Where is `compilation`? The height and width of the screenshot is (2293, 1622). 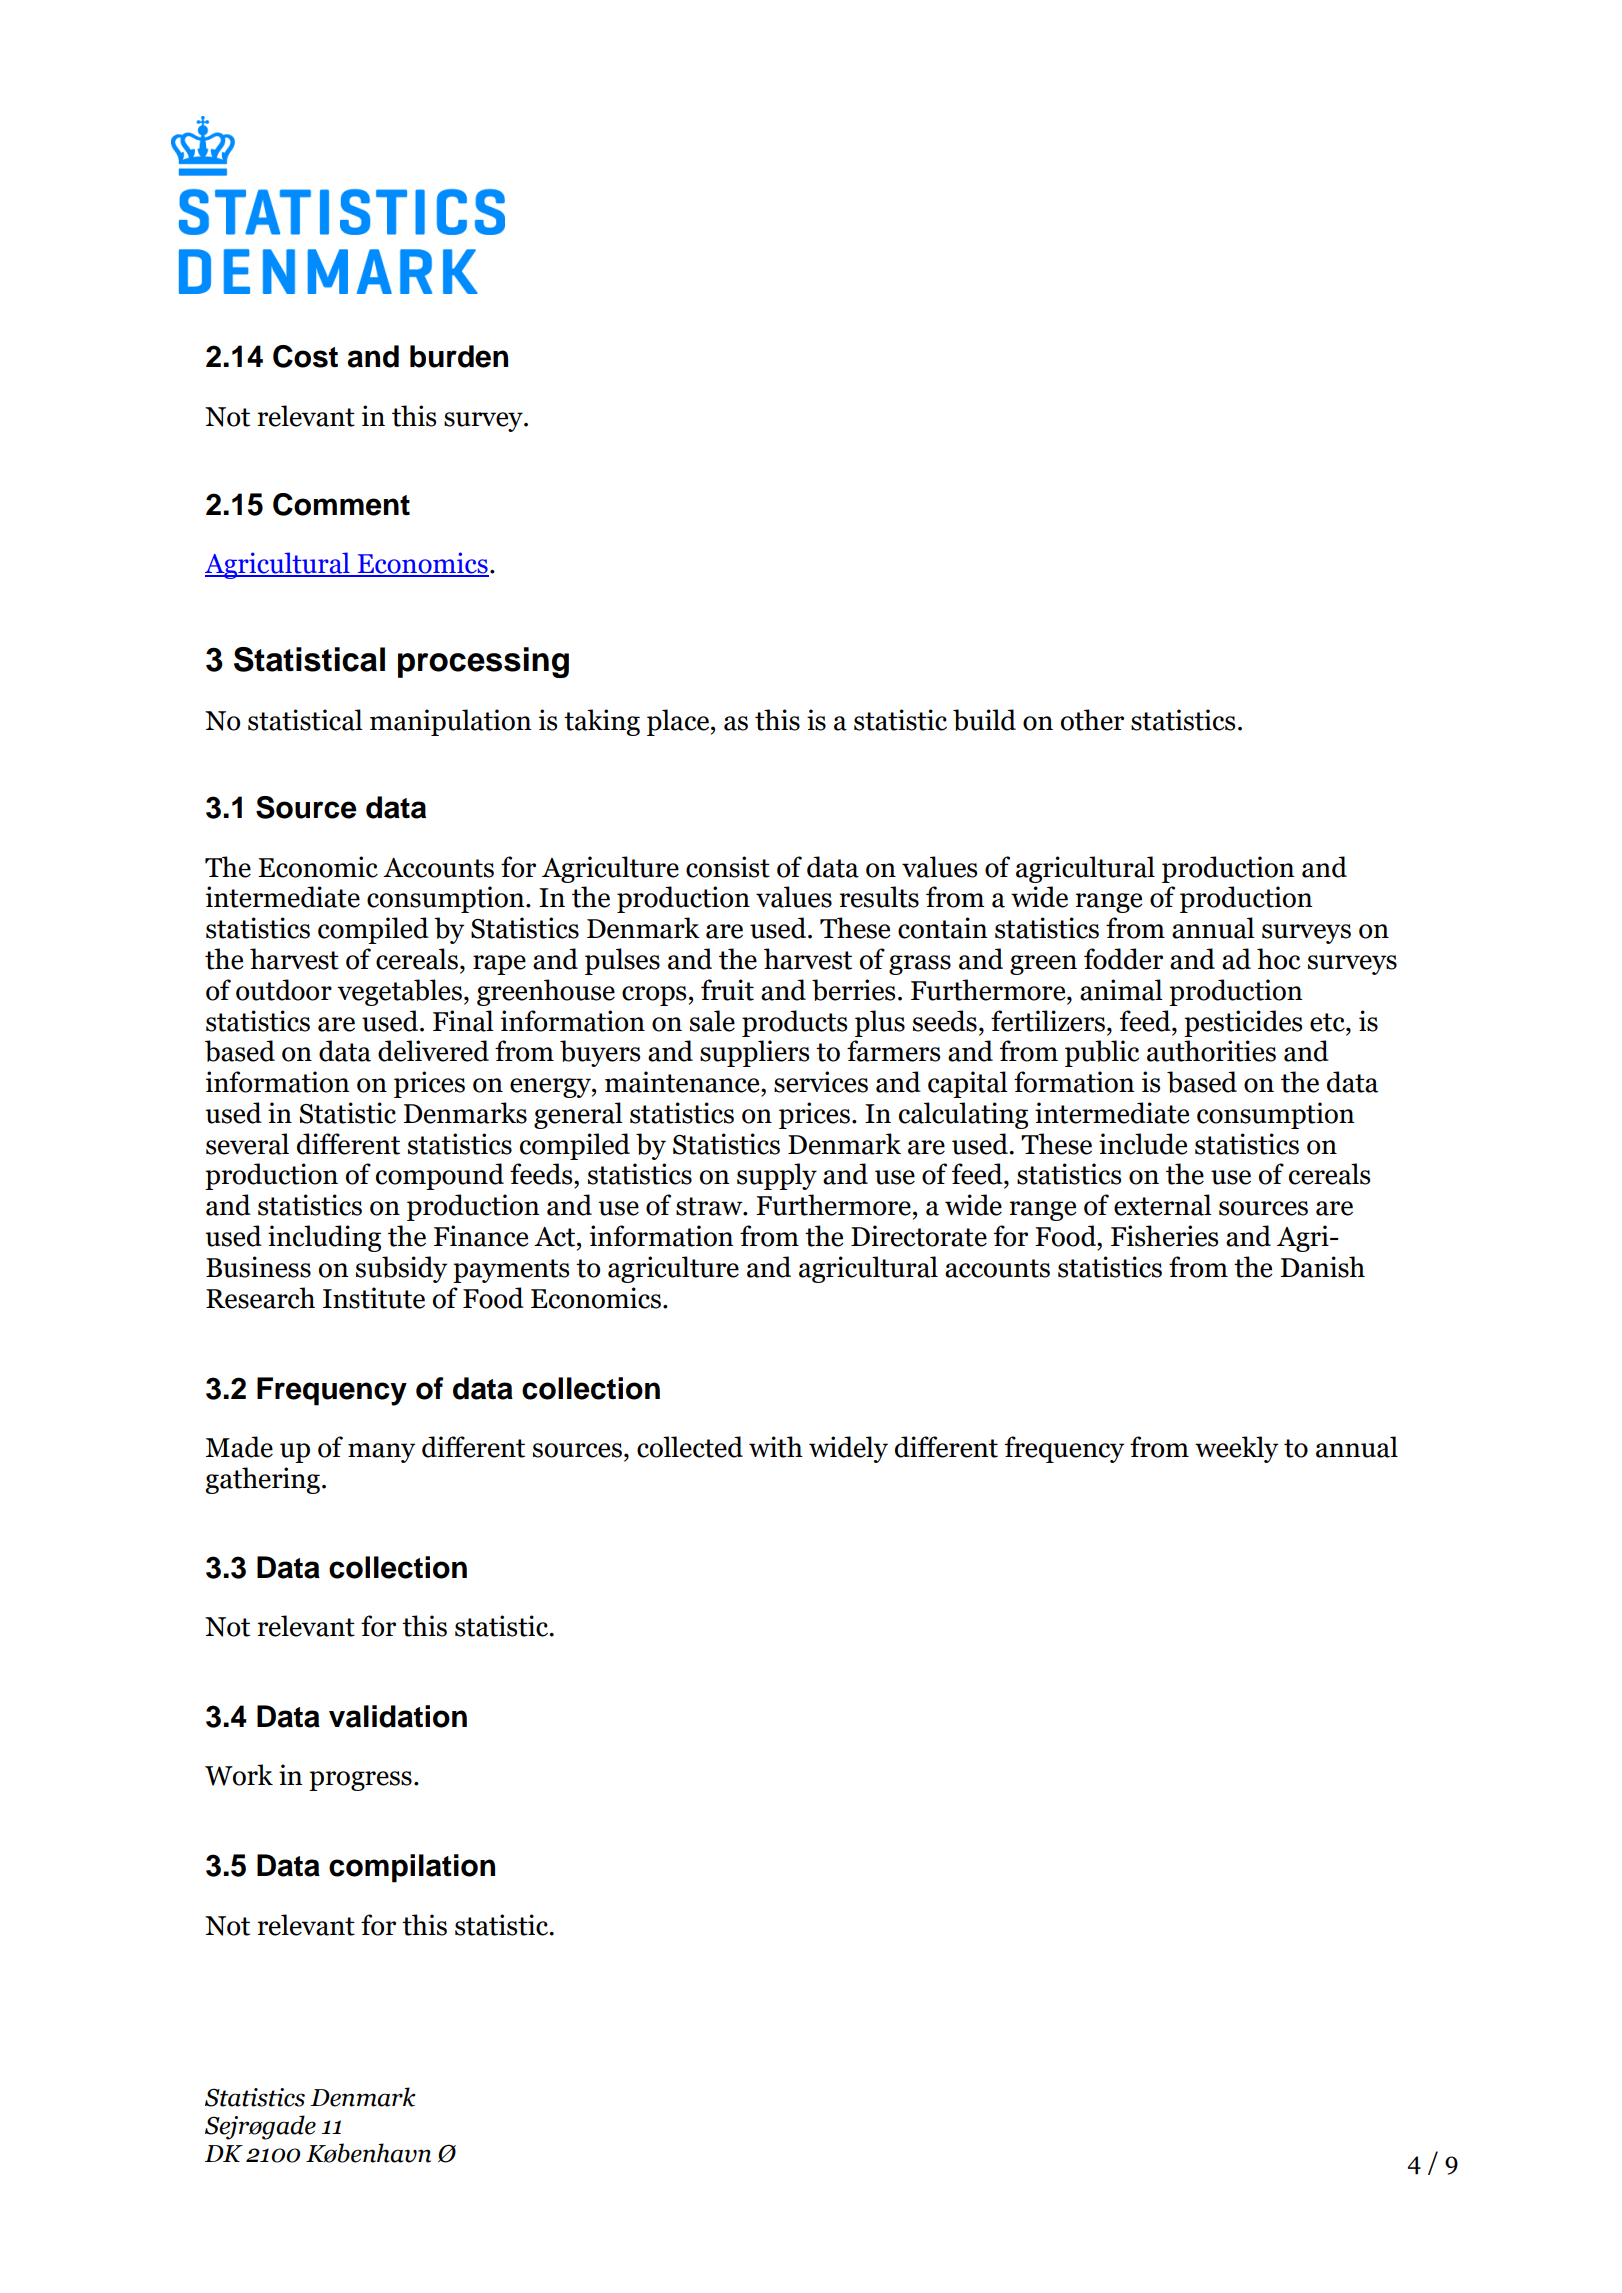
compilation is located at coordinates (412, 1868).
